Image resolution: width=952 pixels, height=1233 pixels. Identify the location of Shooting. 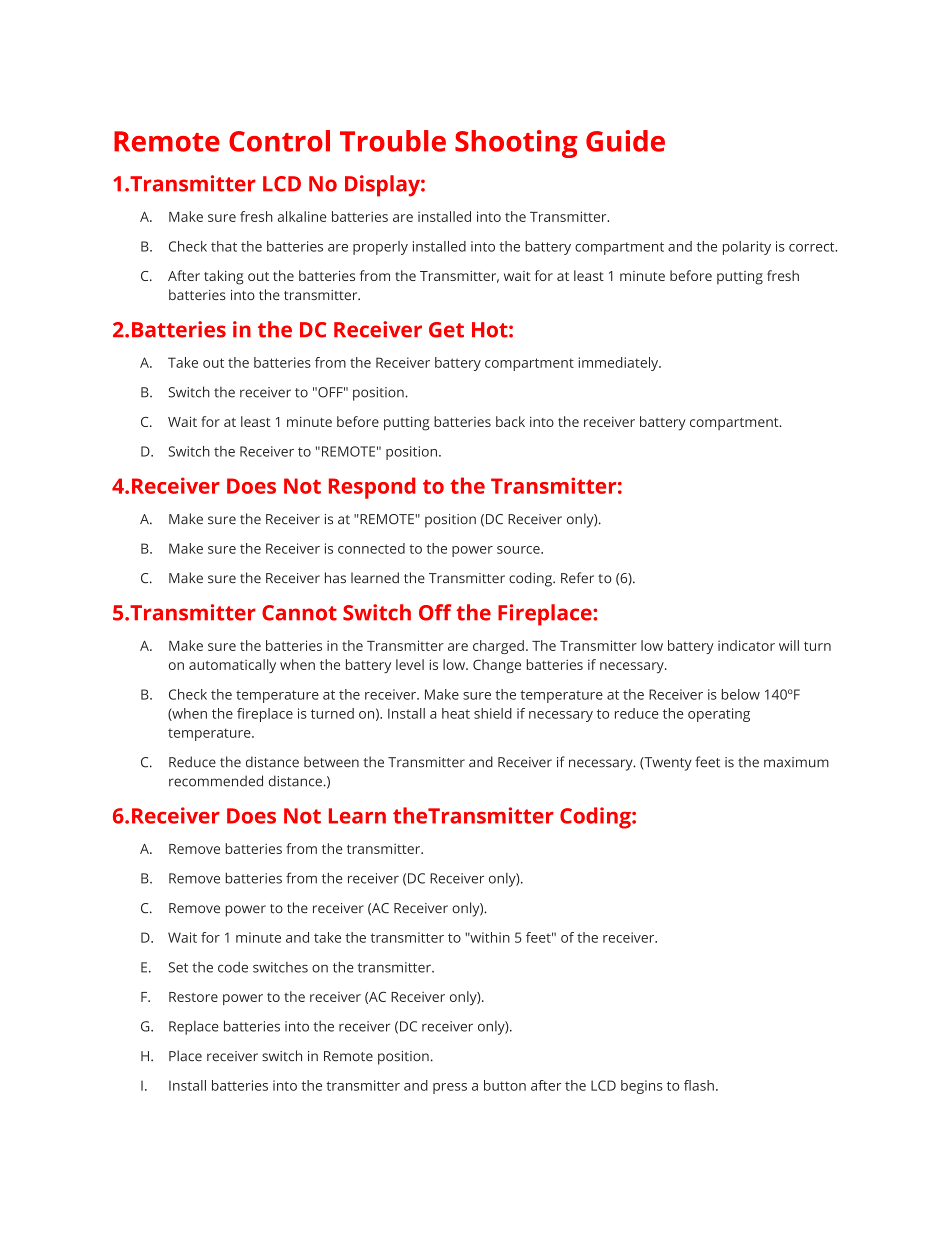
(516, 144).
